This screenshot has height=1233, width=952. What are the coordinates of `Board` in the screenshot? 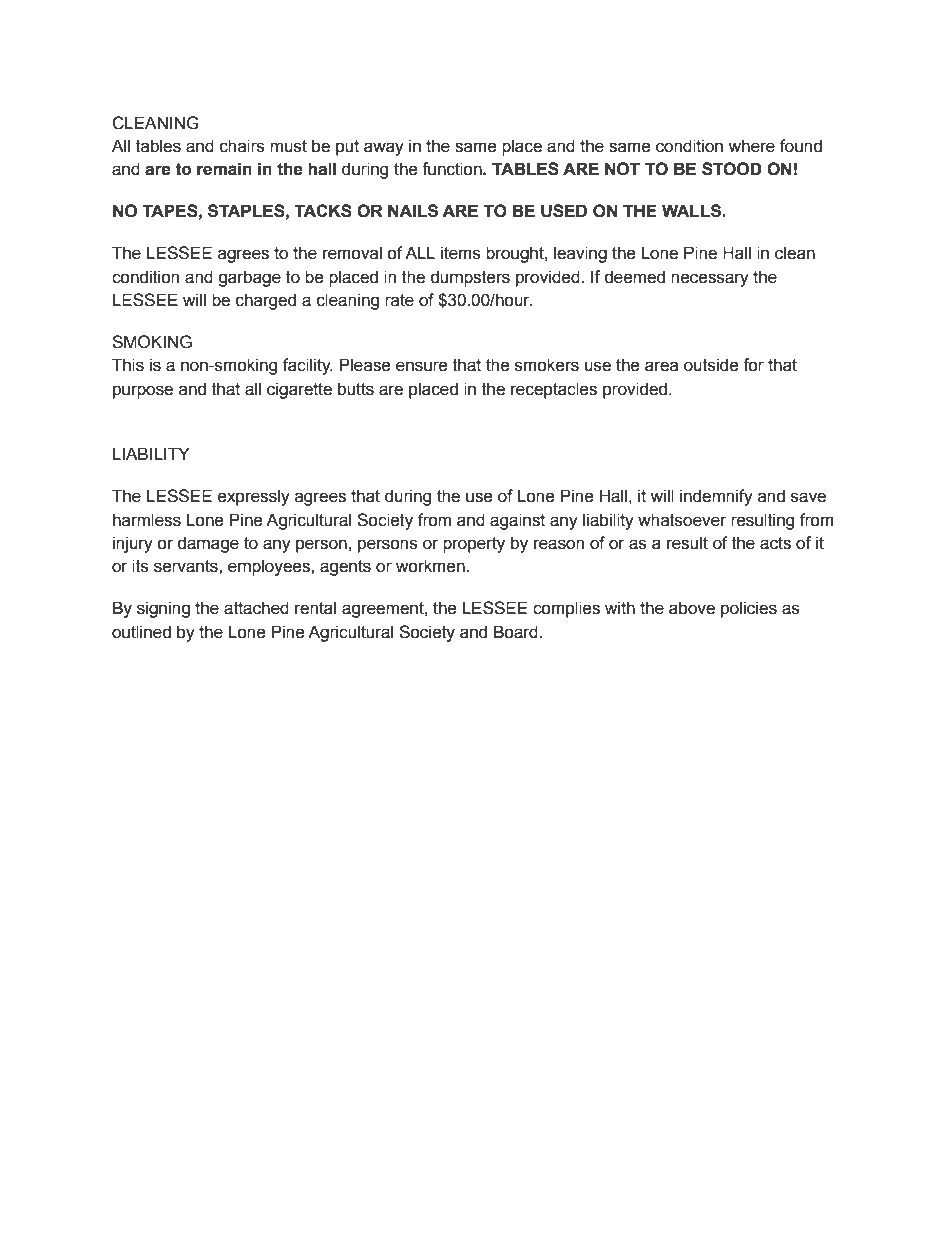 It's located at (516, 632).
